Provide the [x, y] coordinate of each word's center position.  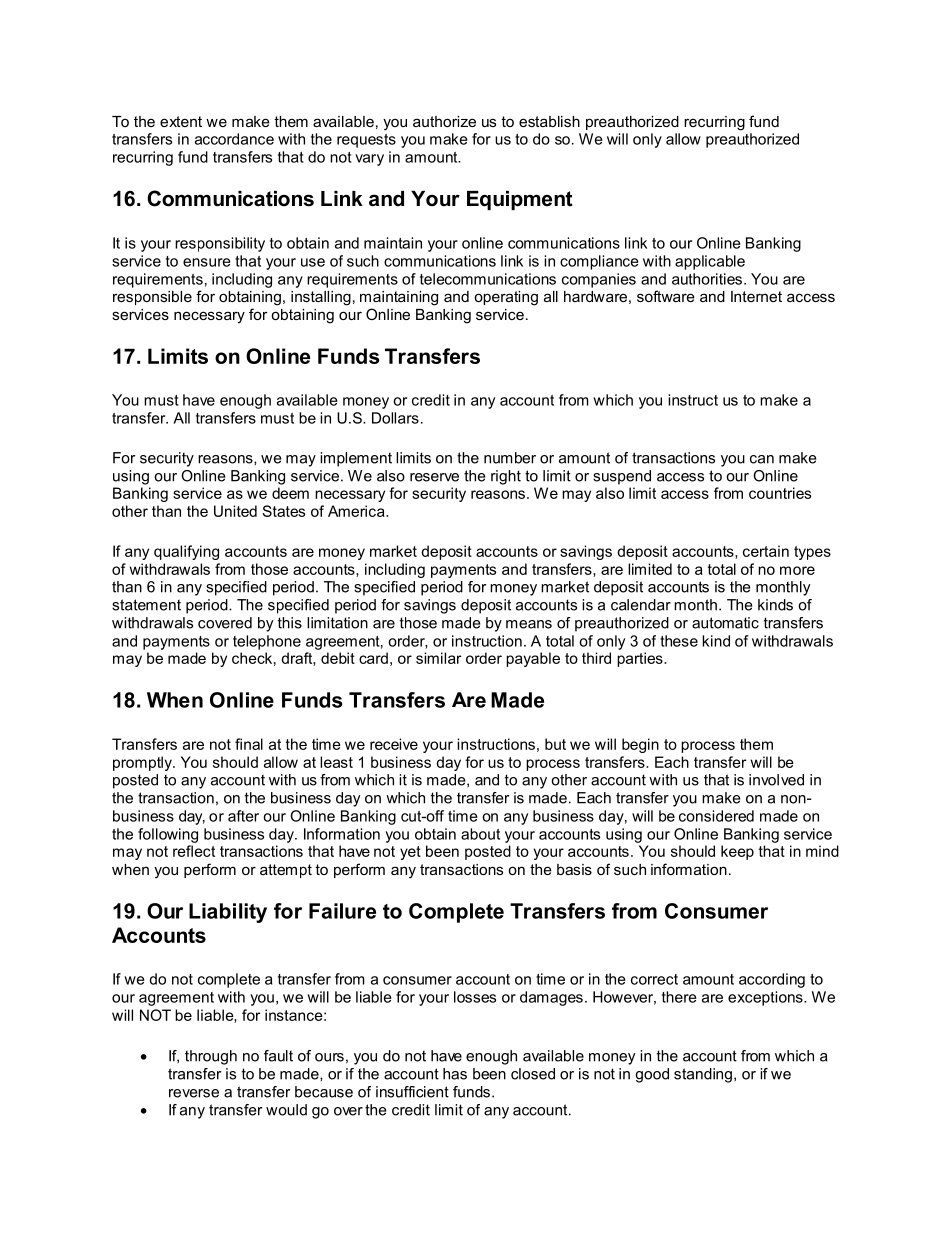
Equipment [520, 200]
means [529, 624]
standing [703, 1075]
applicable [710, 262]
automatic [725, 623]
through [211, 1057]
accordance [234, 139]
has [455, 1074]
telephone [267, 642]
